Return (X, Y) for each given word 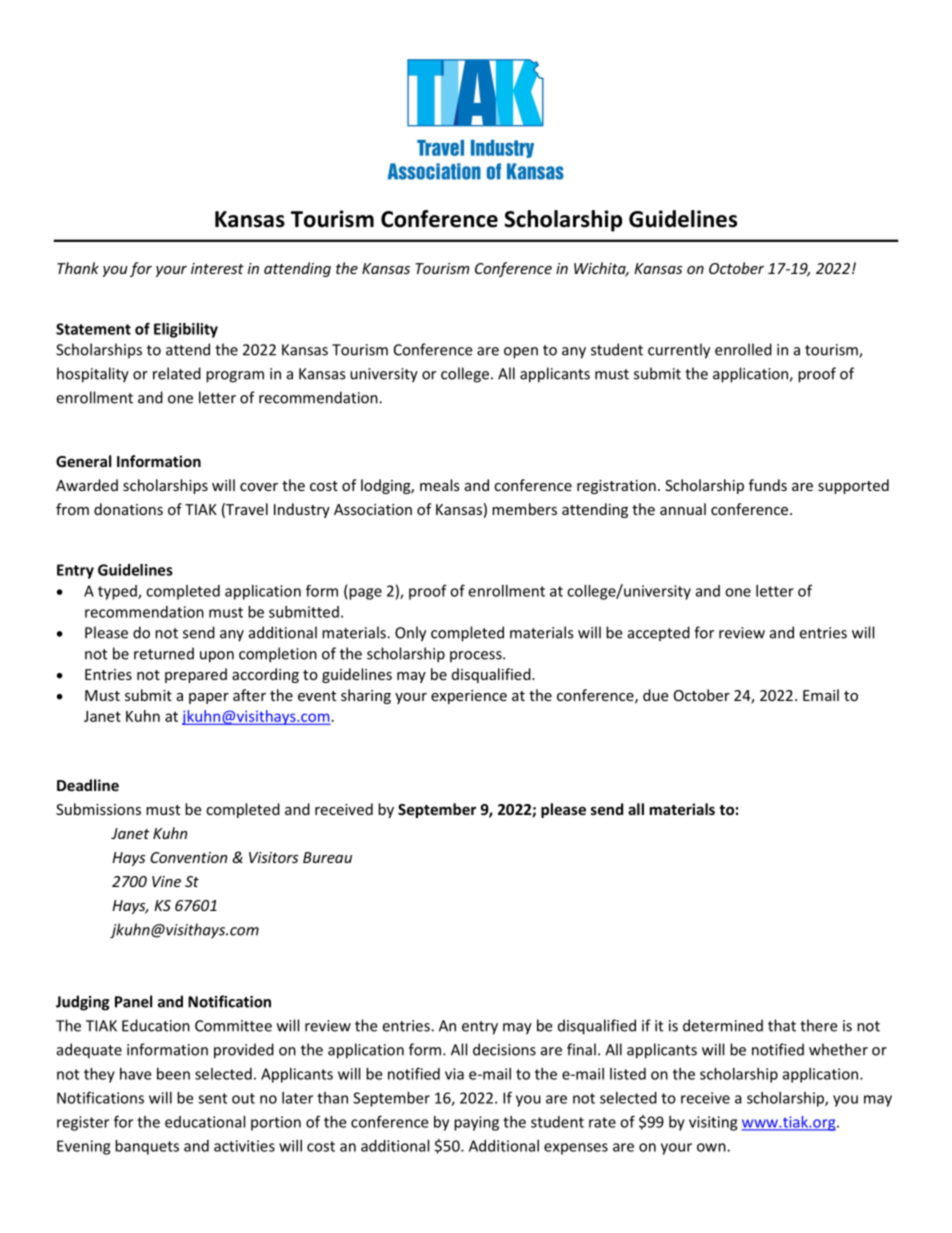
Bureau (327, 857)
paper (209, 698)
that (782, 1025)
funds (768, 485)
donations (128, 509)
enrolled (743, 349)
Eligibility (186, 330)
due (655, 695)
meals (440, 485)
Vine (166, 881)
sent (212, 1098)
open (521, 353)
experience (469, 697)
